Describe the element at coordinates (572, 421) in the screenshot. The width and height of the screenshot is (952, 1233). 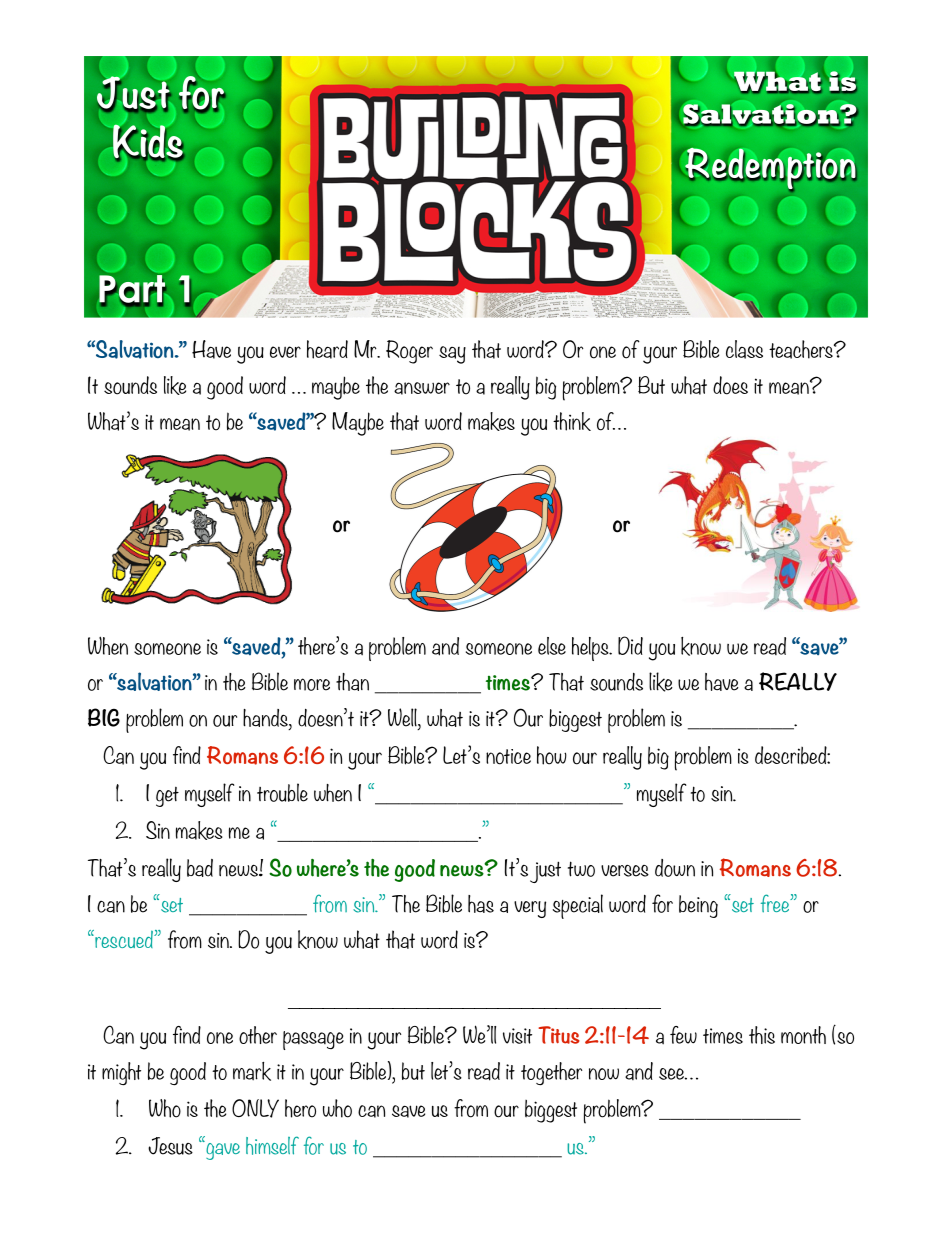
I see `think` at that location.
